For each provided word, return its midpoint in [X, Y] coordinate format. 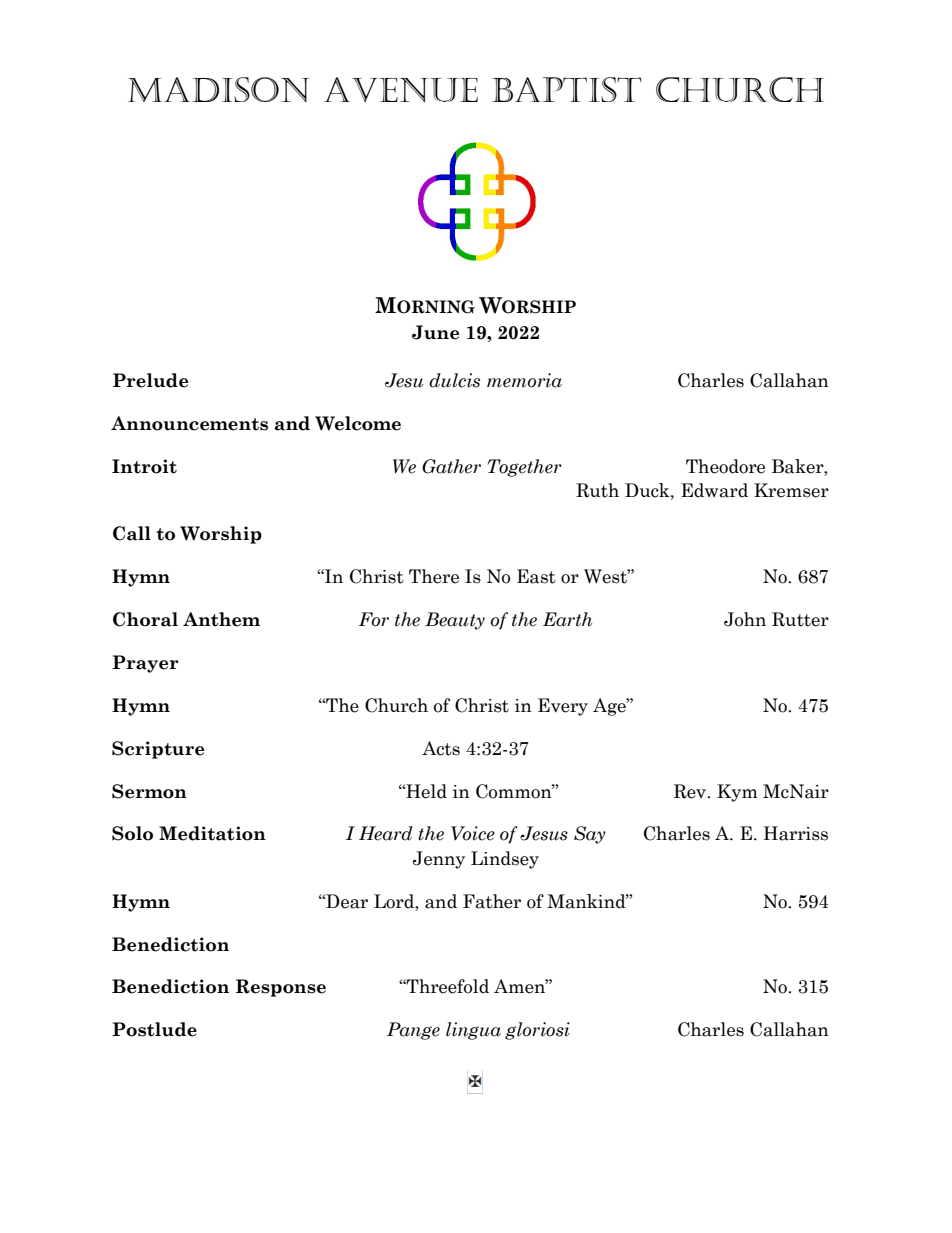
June [435, 332]
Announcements [189, 423]
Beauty [455, 621]
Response [281, 988]
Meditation [212, 833]
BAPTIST [567, 89]
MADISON [218, 89]
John [745, 619]
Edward [714, 490]
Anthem [221, 619]
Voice [473, 833]
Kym [737, 793]
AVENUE [401, 89]
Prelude [150, 380]
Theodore [725, 466]
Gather [451, 466]
